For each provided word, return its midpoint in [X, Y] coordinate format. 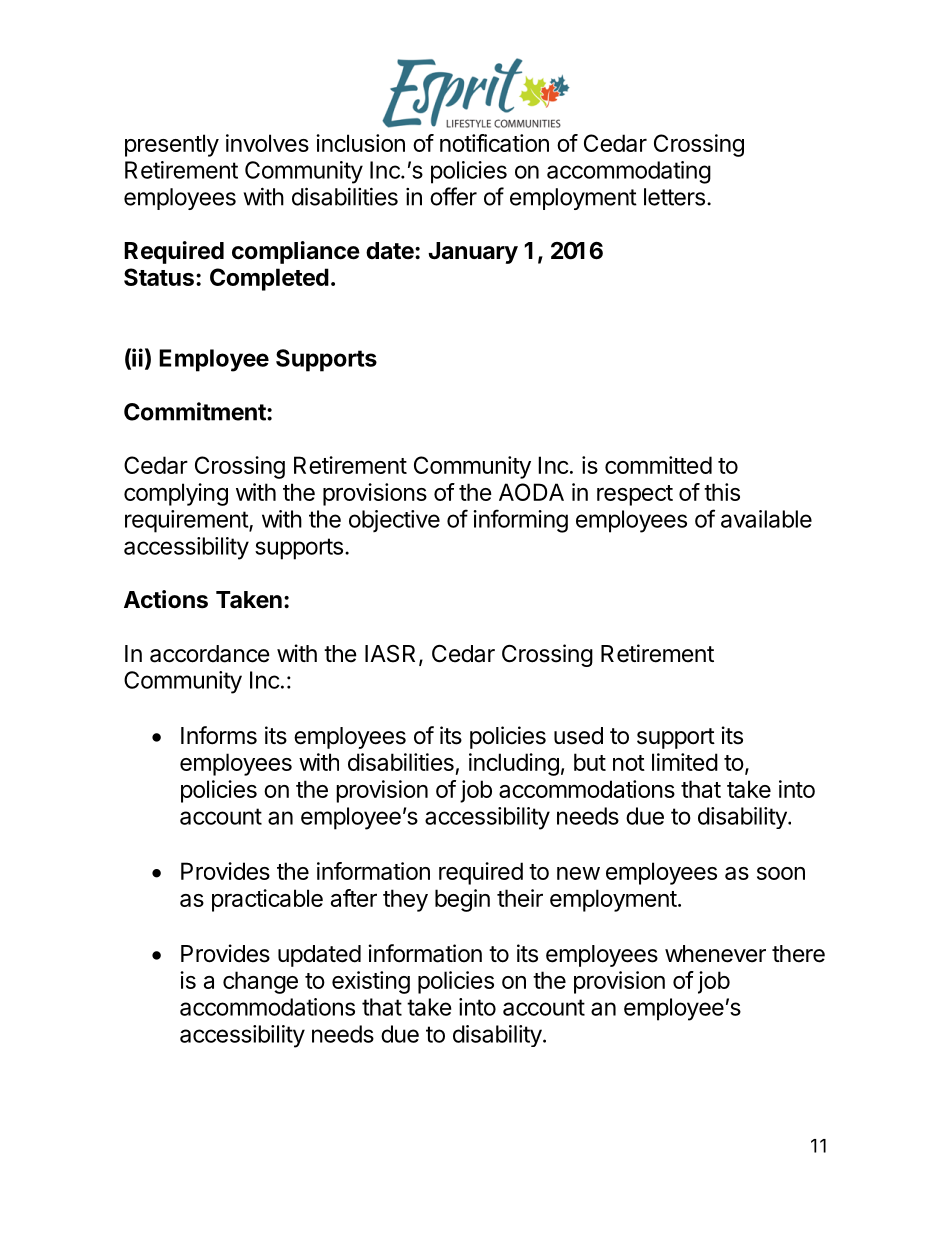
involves [267, 143]
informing [520, 521]
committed [658, 465]
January [473, 253]
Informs [219, 735]
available [766, 519]
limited [685, 762]
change [260, 982]
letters [674, 197]
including [514, 764]
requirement [187, 521]
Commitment [196, 411]
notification [494, 143]
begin [462, 900]
